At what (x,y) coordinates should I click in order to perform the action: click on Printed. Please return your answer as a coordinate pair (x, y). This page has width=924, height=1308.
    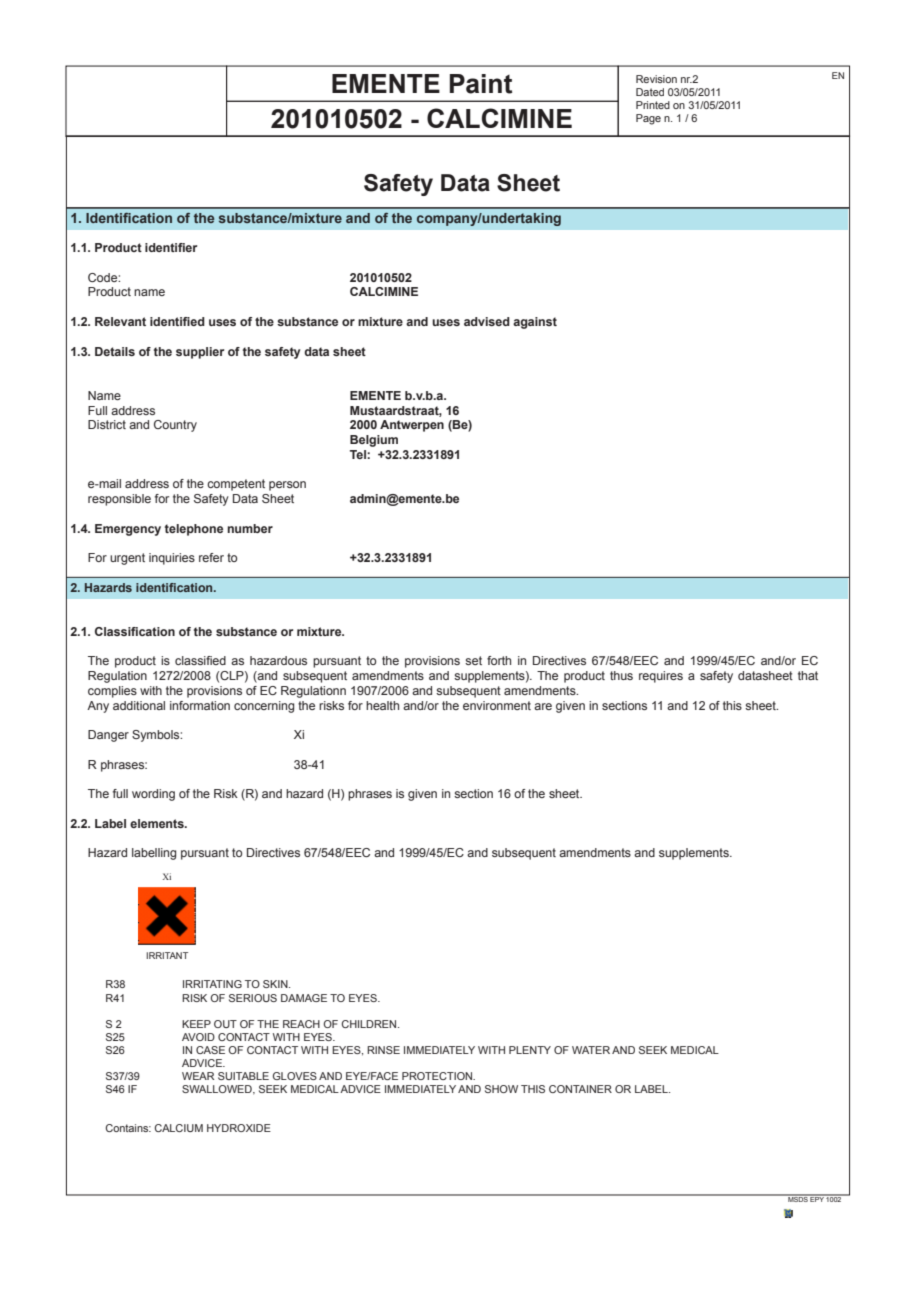
    Looking at the image, I should click on (653, 105).
